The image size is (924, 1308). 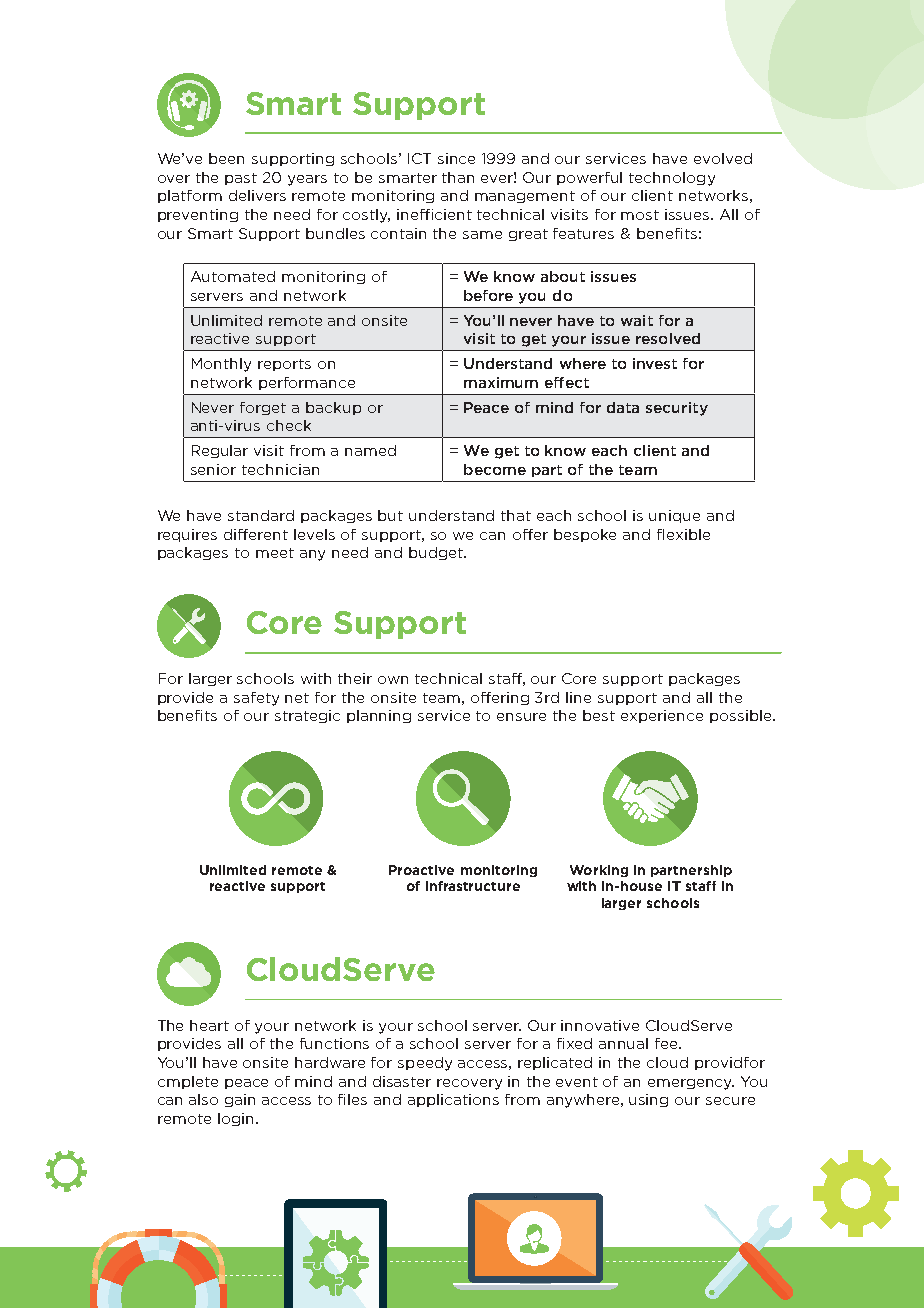 I want to click on Working, so click(x=599, y=871).
